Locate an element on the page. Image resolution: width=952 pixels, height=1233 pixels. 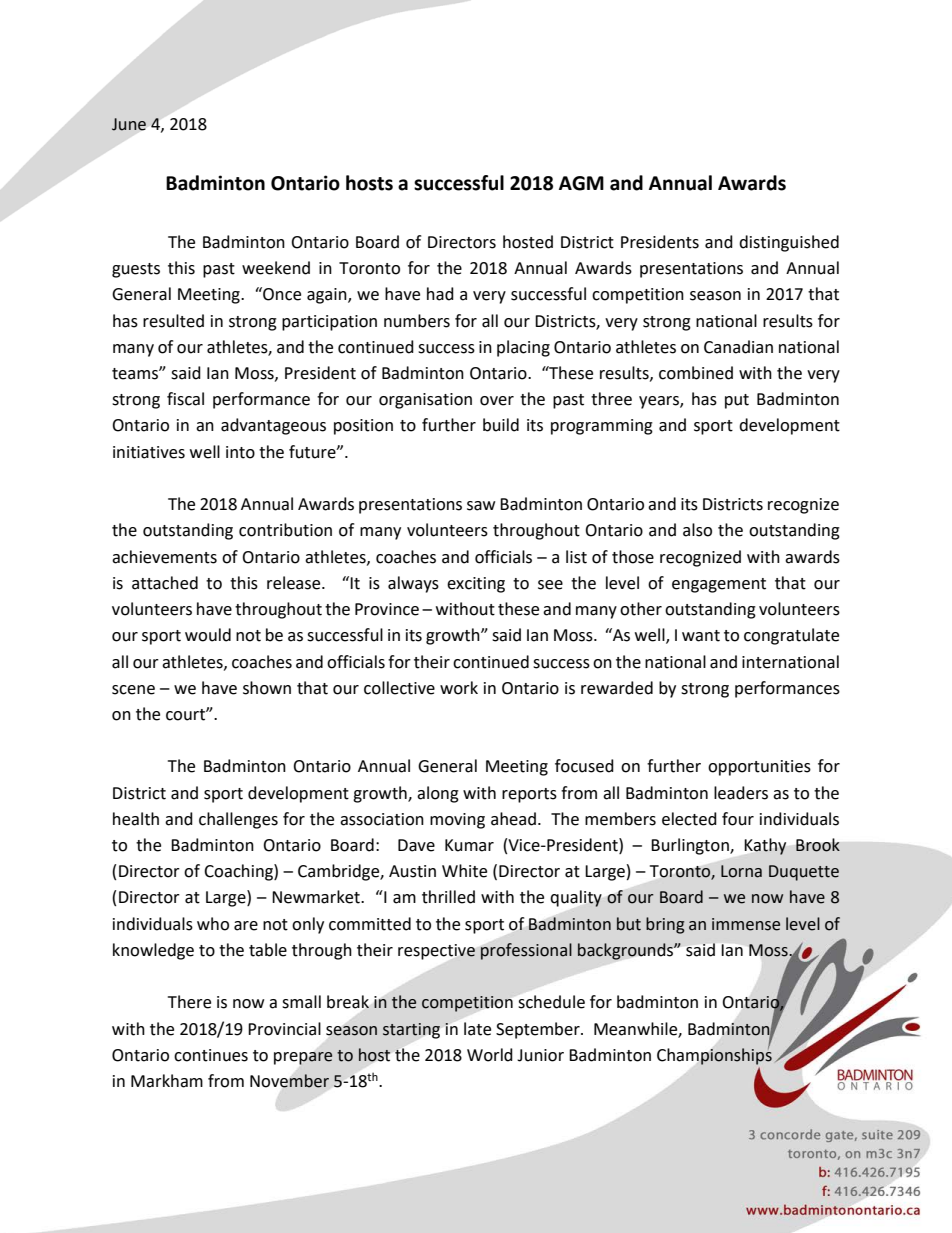
engagement is located at coordinates (719, 585).
